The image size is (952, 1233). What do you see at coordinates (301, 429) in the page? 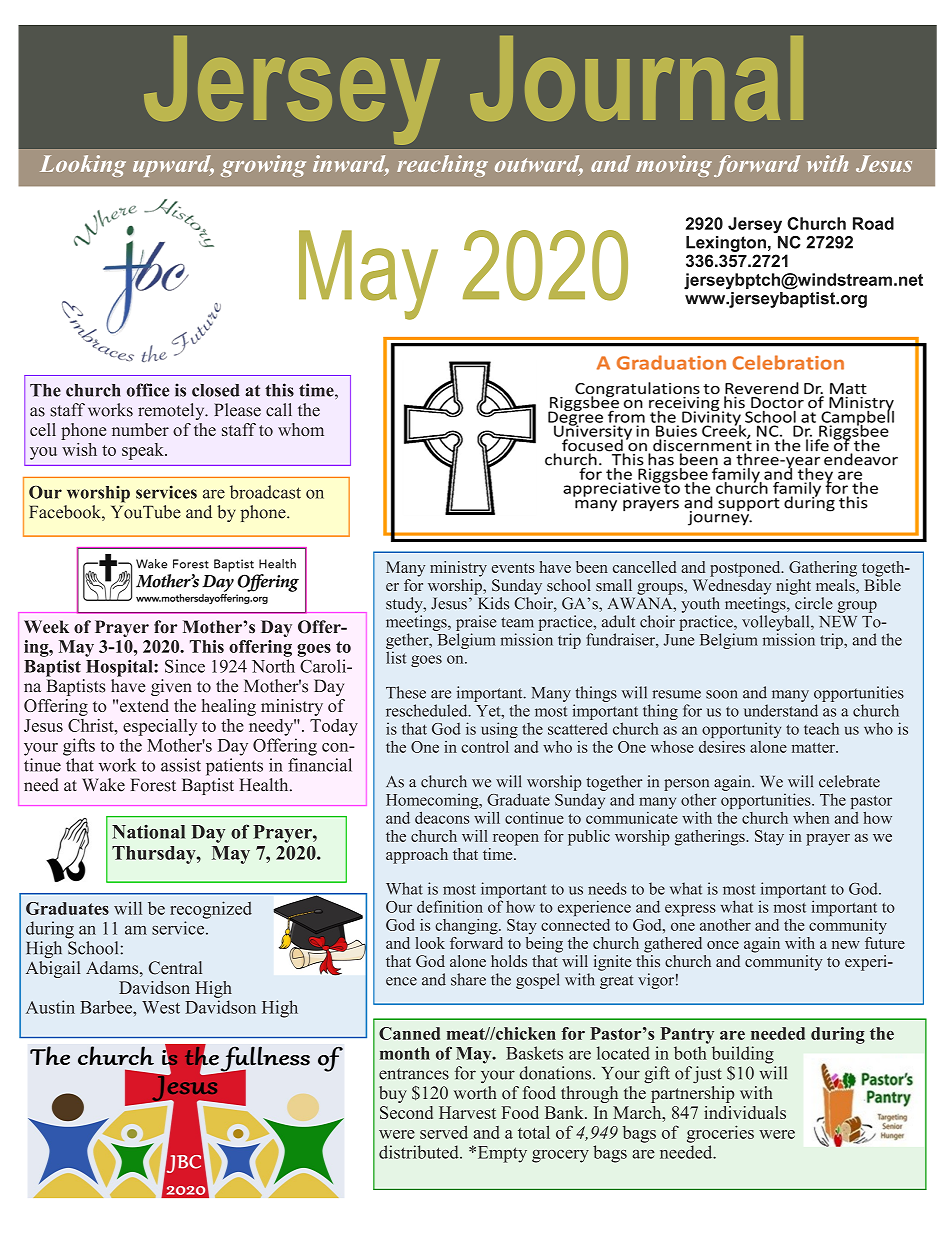
I see `whom` at bounding box center [301, 429].
